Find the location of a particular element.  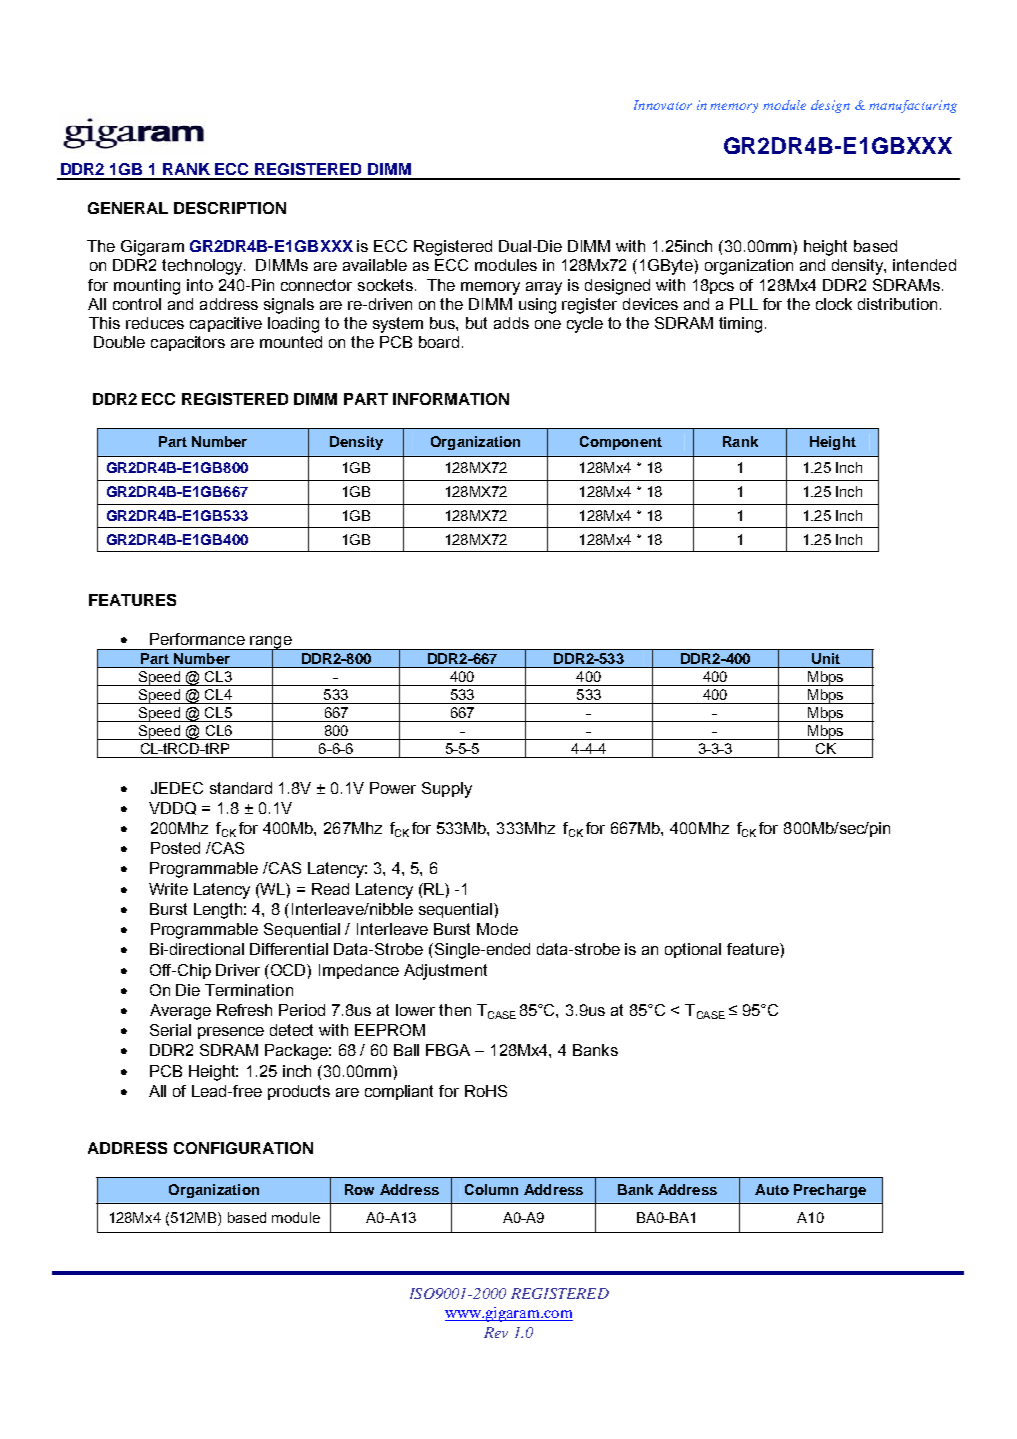

Mode is located at coordinates (497, 929).
